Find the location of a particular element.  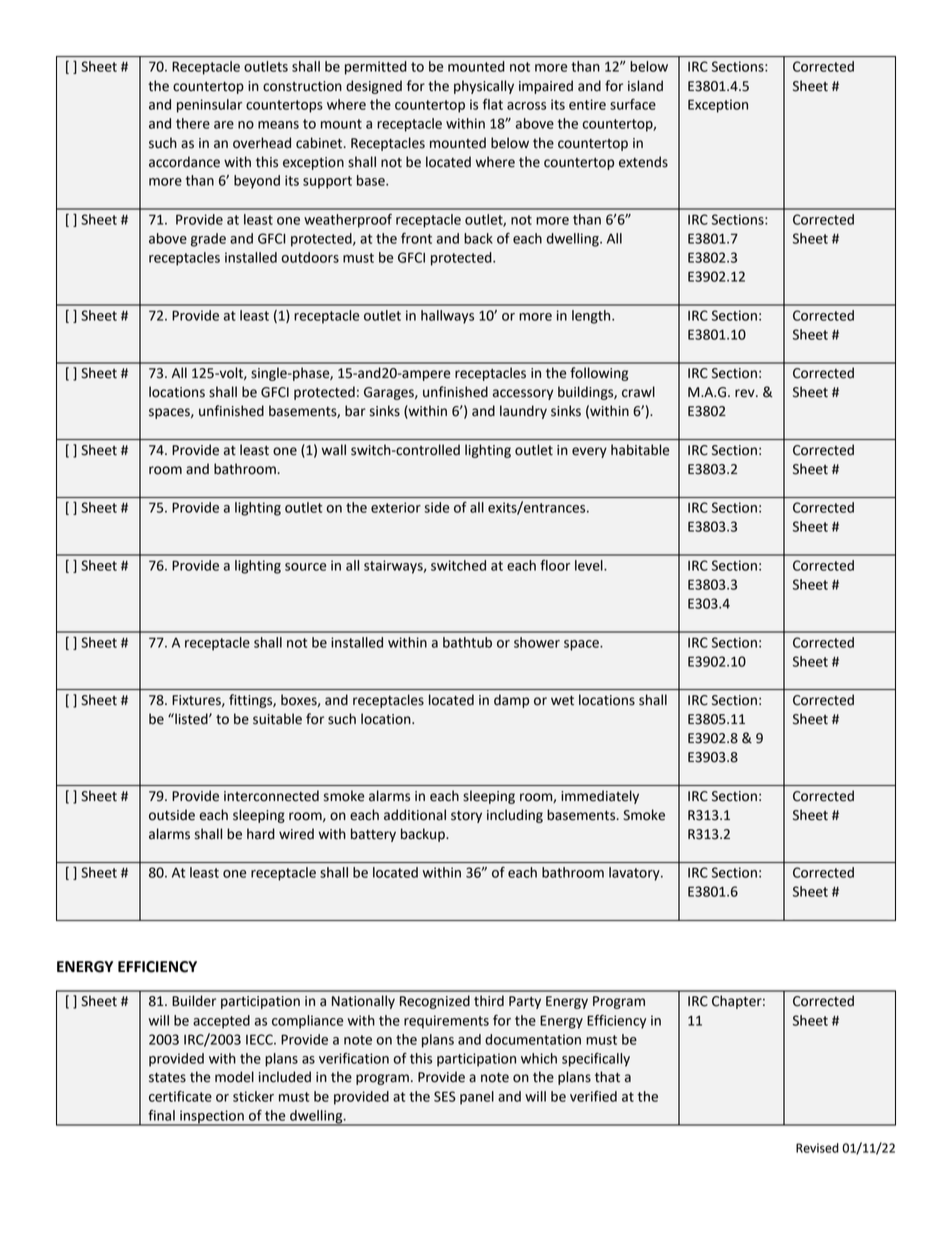

crawl is located at coordinates (638, 392).
